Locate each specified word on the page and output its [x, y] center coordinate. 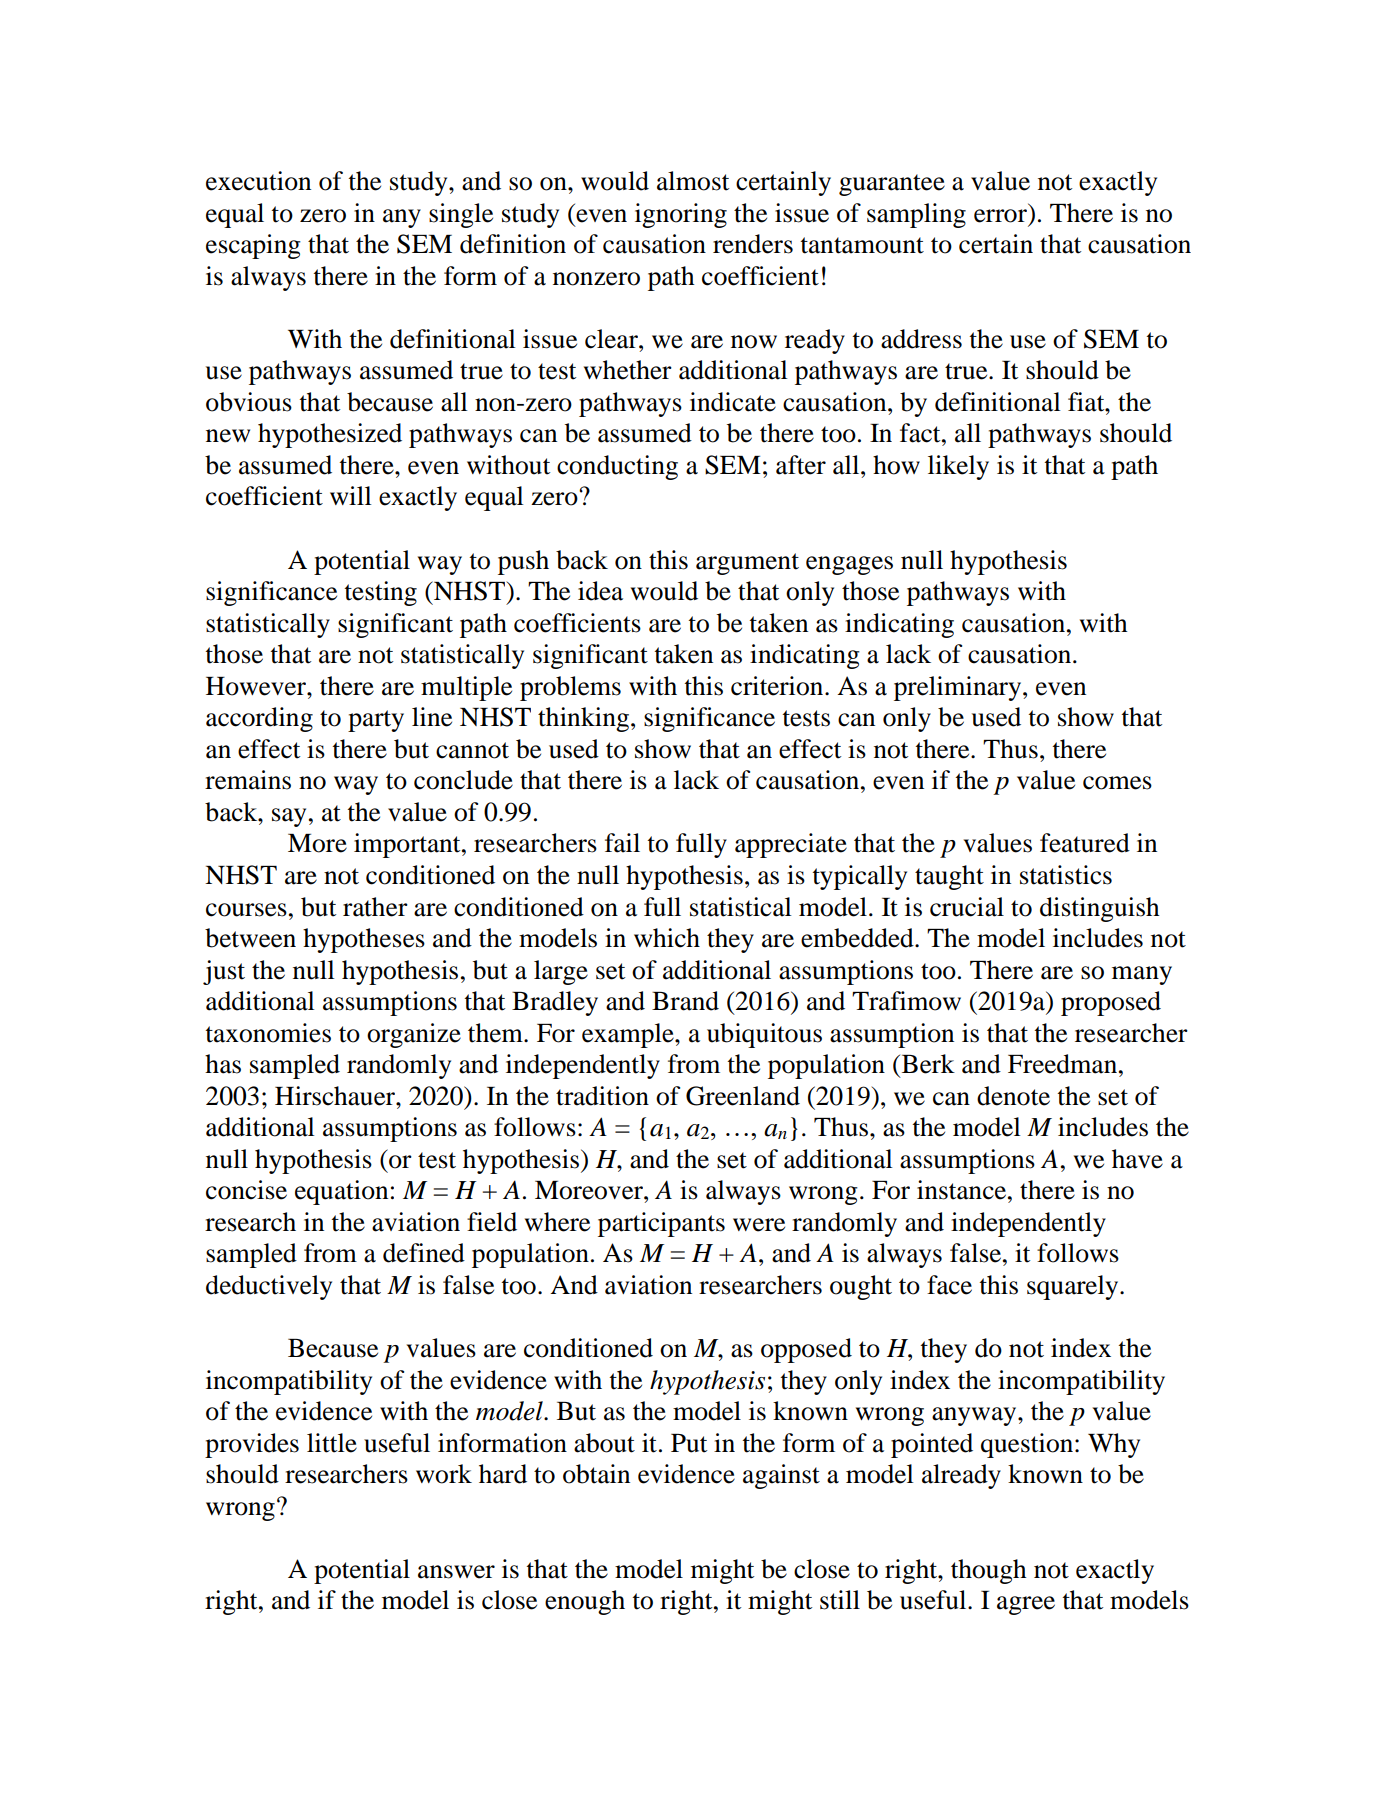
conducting [617, 467]
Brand [685, 1001]
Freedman [1064, 1064]
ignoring [681, 215]
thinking [583, 719]
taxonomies [268, 1033]
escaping [253, 246]
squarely [1074, 1287]
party [376, 721]
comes [1117, 783]
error [1000, 216]
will [351, 495]
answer [456, 1572]
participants [661, 1224]
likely [958, 467]
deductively [269, 1287]
